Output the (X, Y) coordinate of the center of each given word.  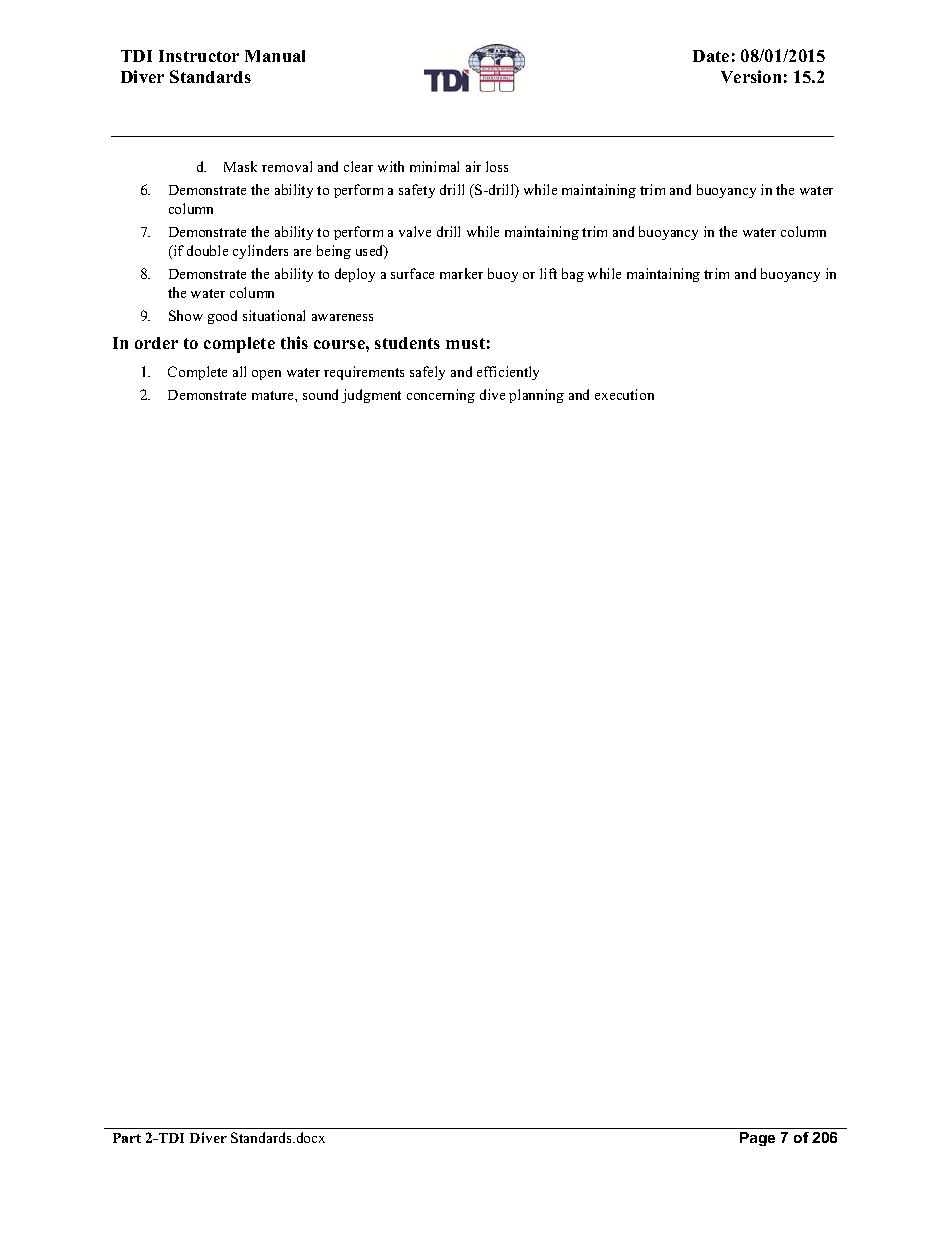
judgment (371, 396)
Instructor (199, 56)
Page (757, 1139)
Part (127, 1138)
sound (320, 394)
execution (624, 394)
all (239, 371)
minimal (434, 166)
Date (711, 56)
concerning (441, 396)
